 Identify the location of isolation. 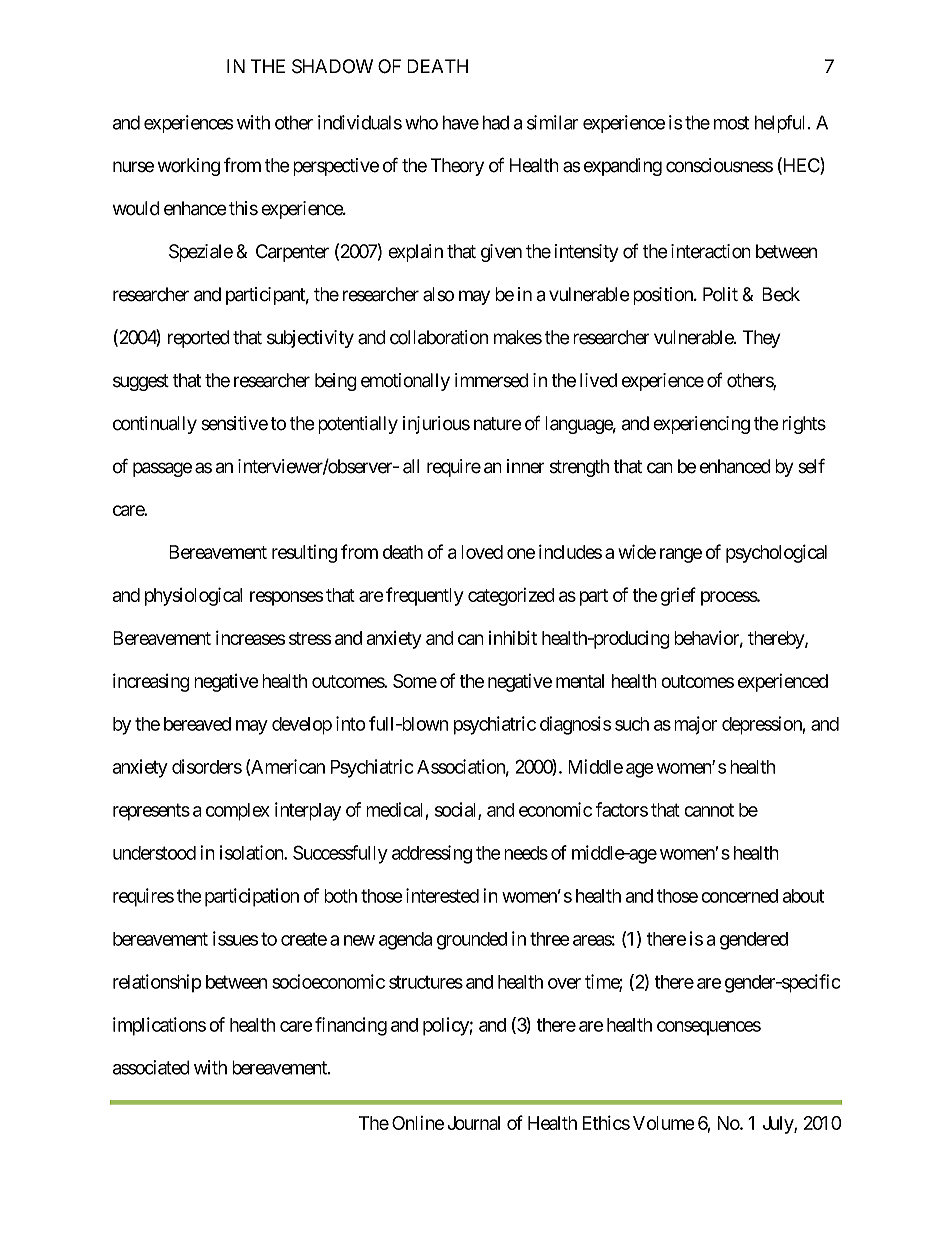
(252, 852).
